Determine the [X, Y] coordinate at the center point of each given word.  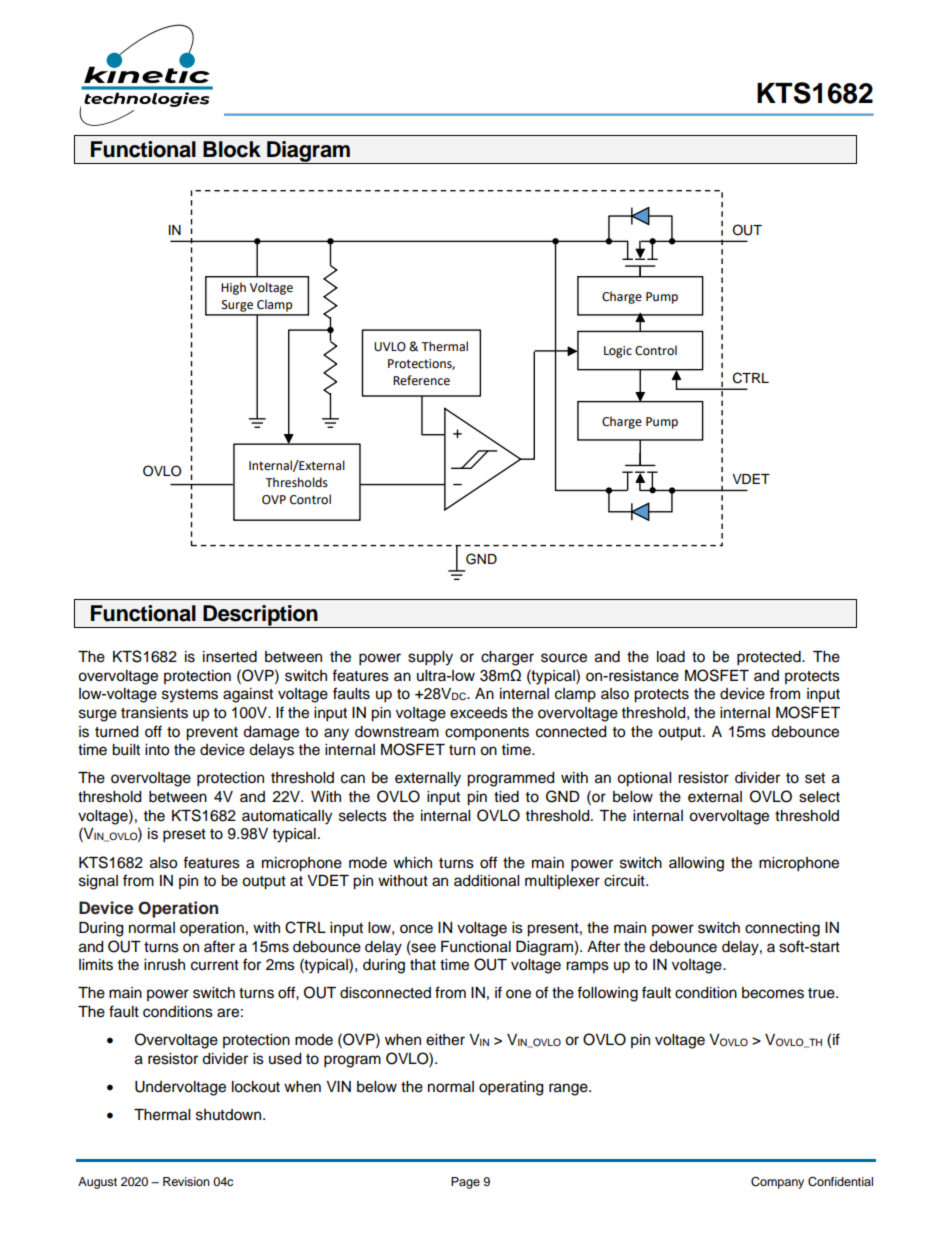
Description [260, 616]
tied [506, 797]
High [233, 288]
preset [184, 836]
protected [770, 658]
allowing [696, 864]
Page [465, 1183]
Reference [421, 380]
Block [232, 149]
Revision [186, 1181]
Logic [618, 352]
